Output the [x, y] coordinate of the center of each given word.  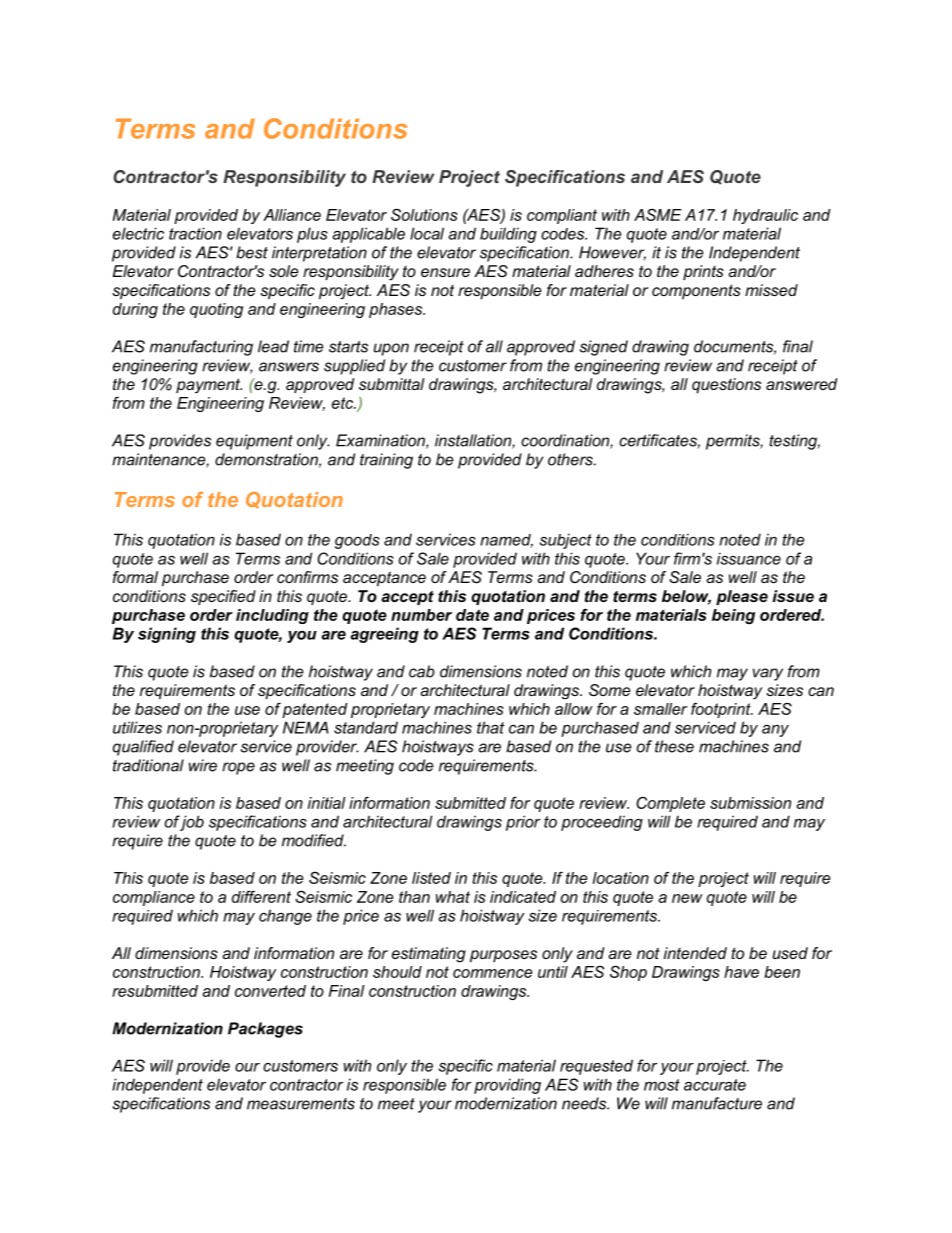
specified [223, 597]
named [506, 541]
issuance [749, 558]
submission [750, 803]
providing [507, 1086]
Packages [265, 1030]
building [508, 235]
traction [195, 233]
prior [523, 823]
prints [703, 272]
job [191, 823]
